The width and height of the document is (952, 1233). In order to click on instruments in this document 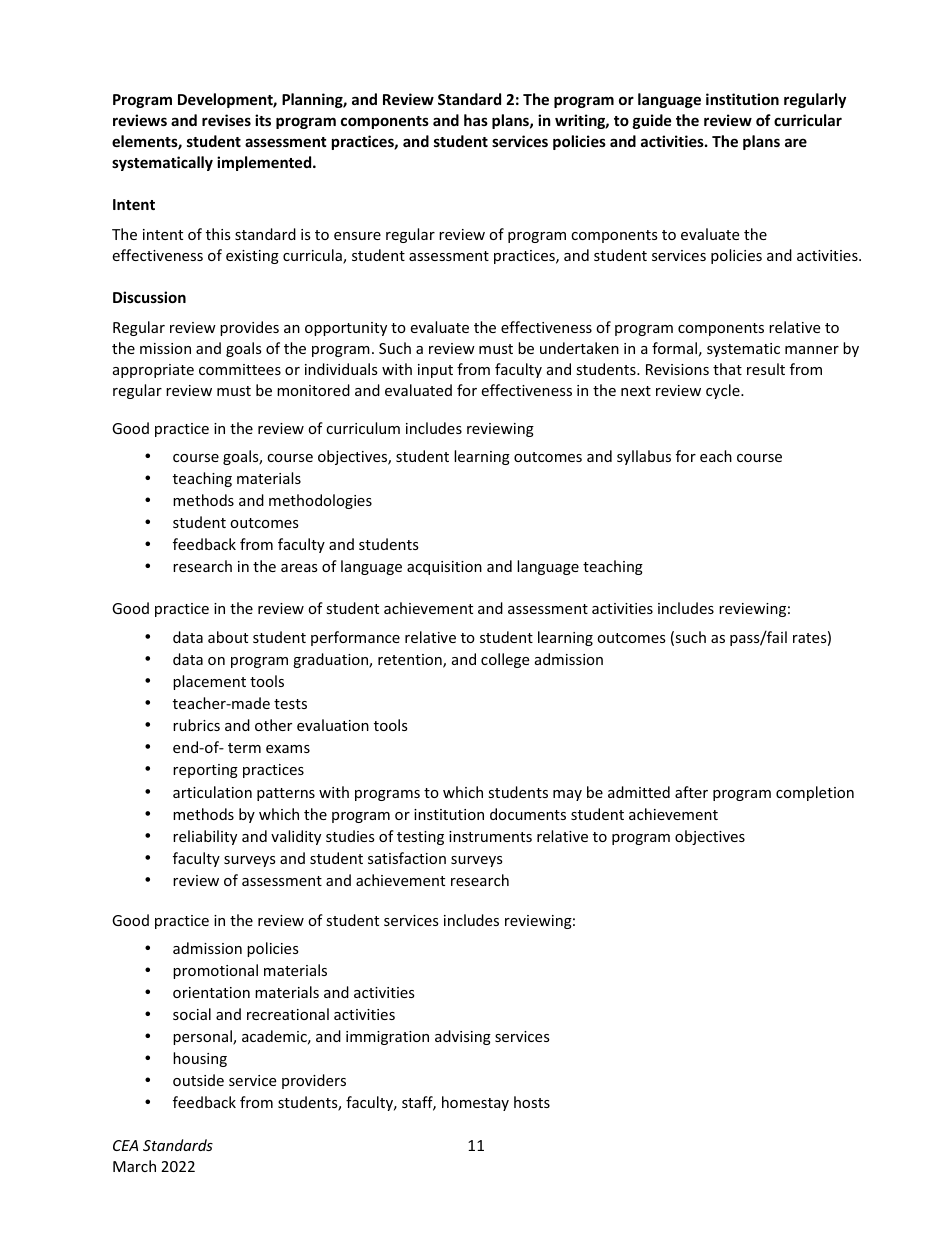, I will do `click(490, 836)`.
